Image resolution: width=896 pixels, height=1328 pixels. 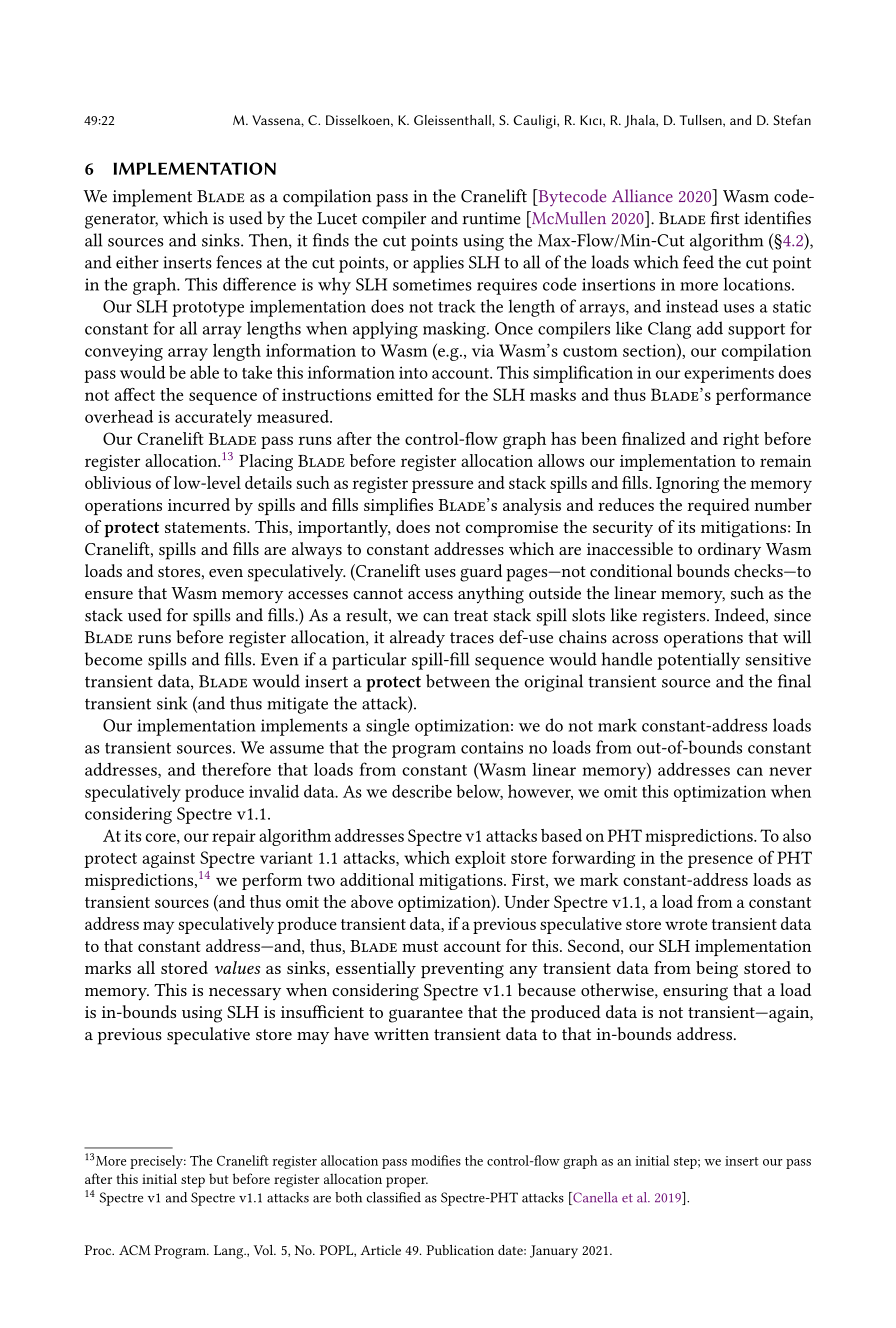 What do you see at coordinates (237, 967) in the screenshot?
I see `values` at bounding box center [237, 967].
